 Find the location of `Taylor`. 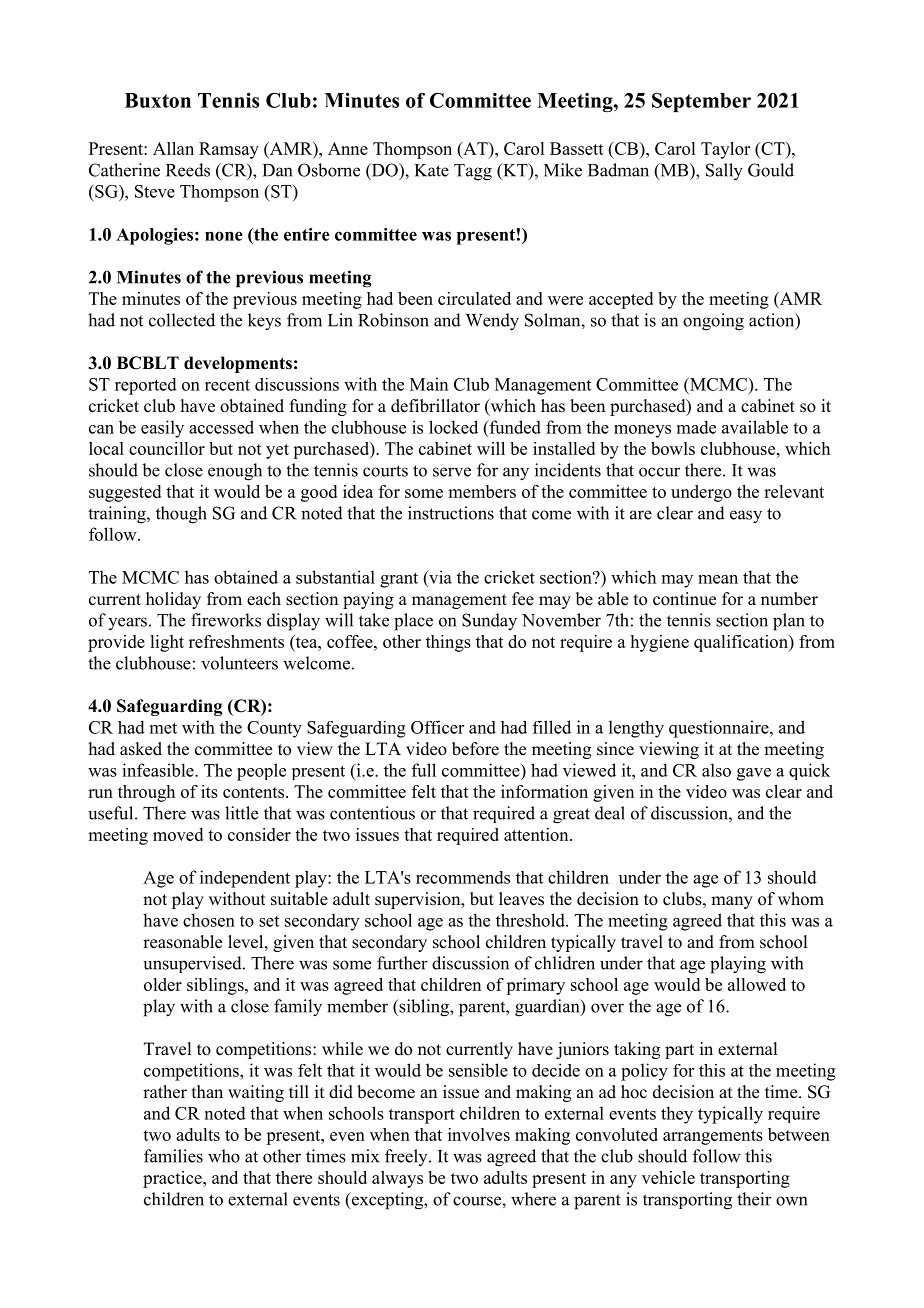

Taylor is located at coordinates (725, 150).
